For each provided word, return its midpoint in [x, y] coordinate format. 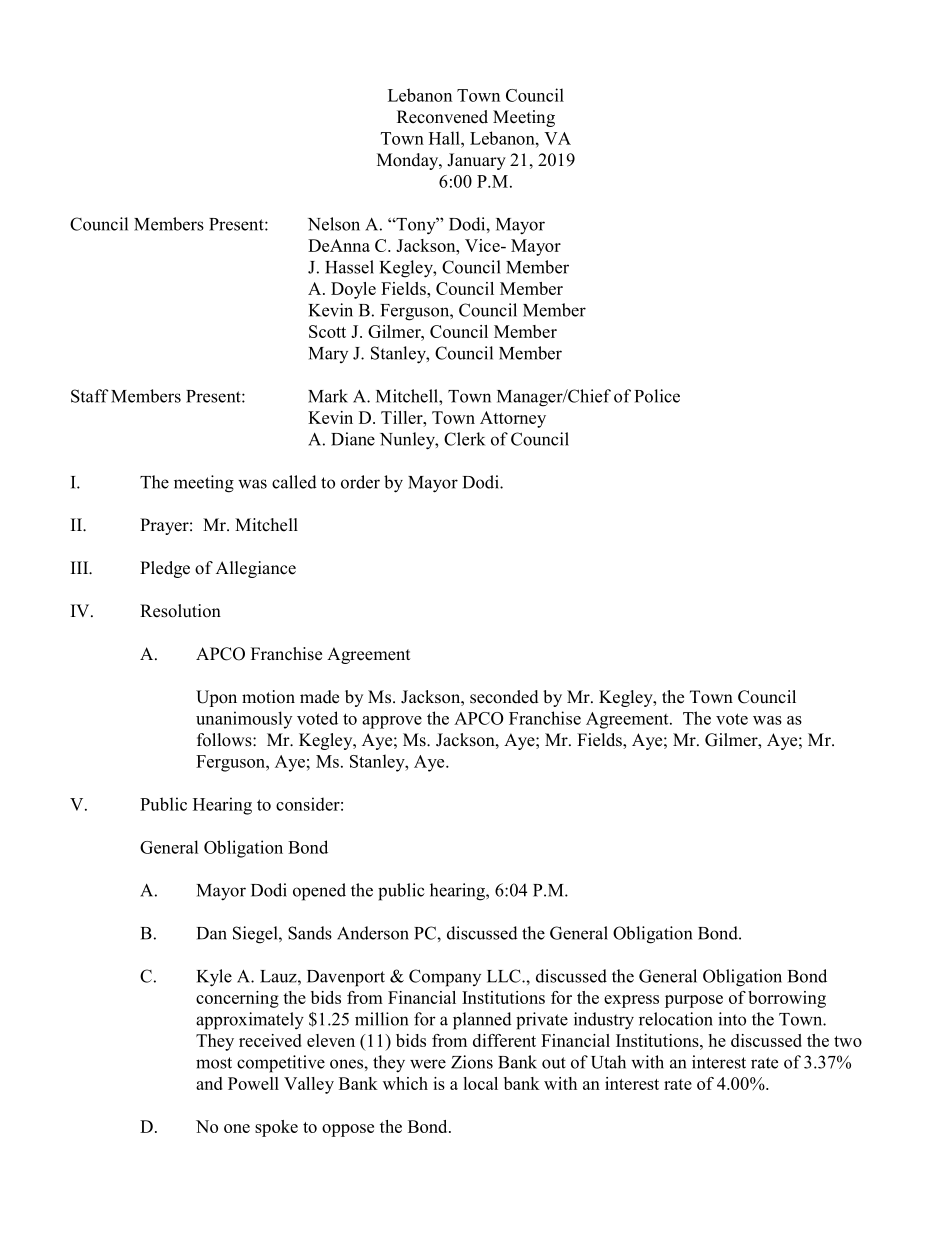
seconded [504, 697]
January [476, 161]
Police [657, 396]
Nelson [334, 224]
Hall [445, 138]
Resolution [180, 611]
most [214, 1063]
